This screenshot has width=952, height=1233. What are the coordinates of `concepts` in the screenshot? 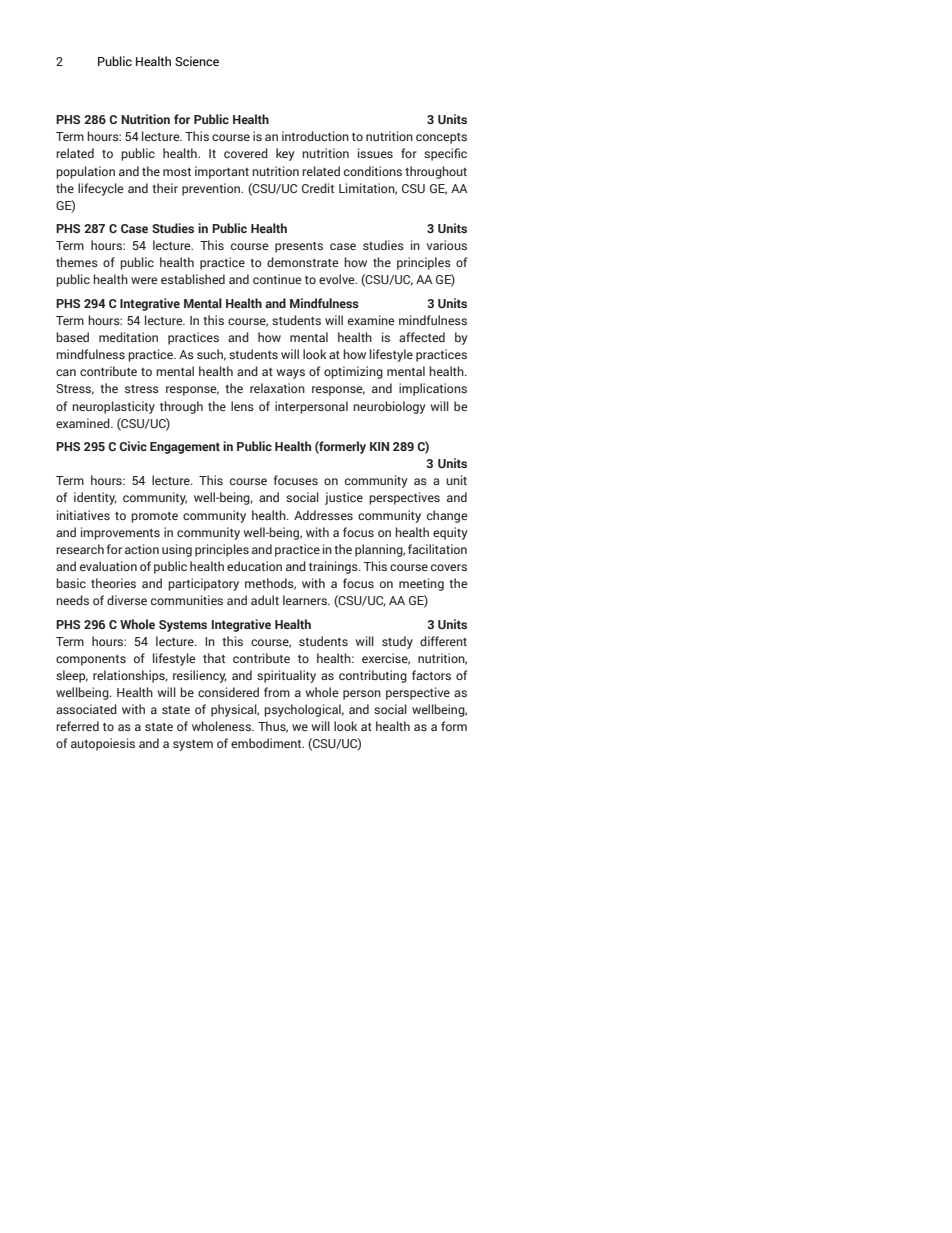 It's located at (441, 138).
